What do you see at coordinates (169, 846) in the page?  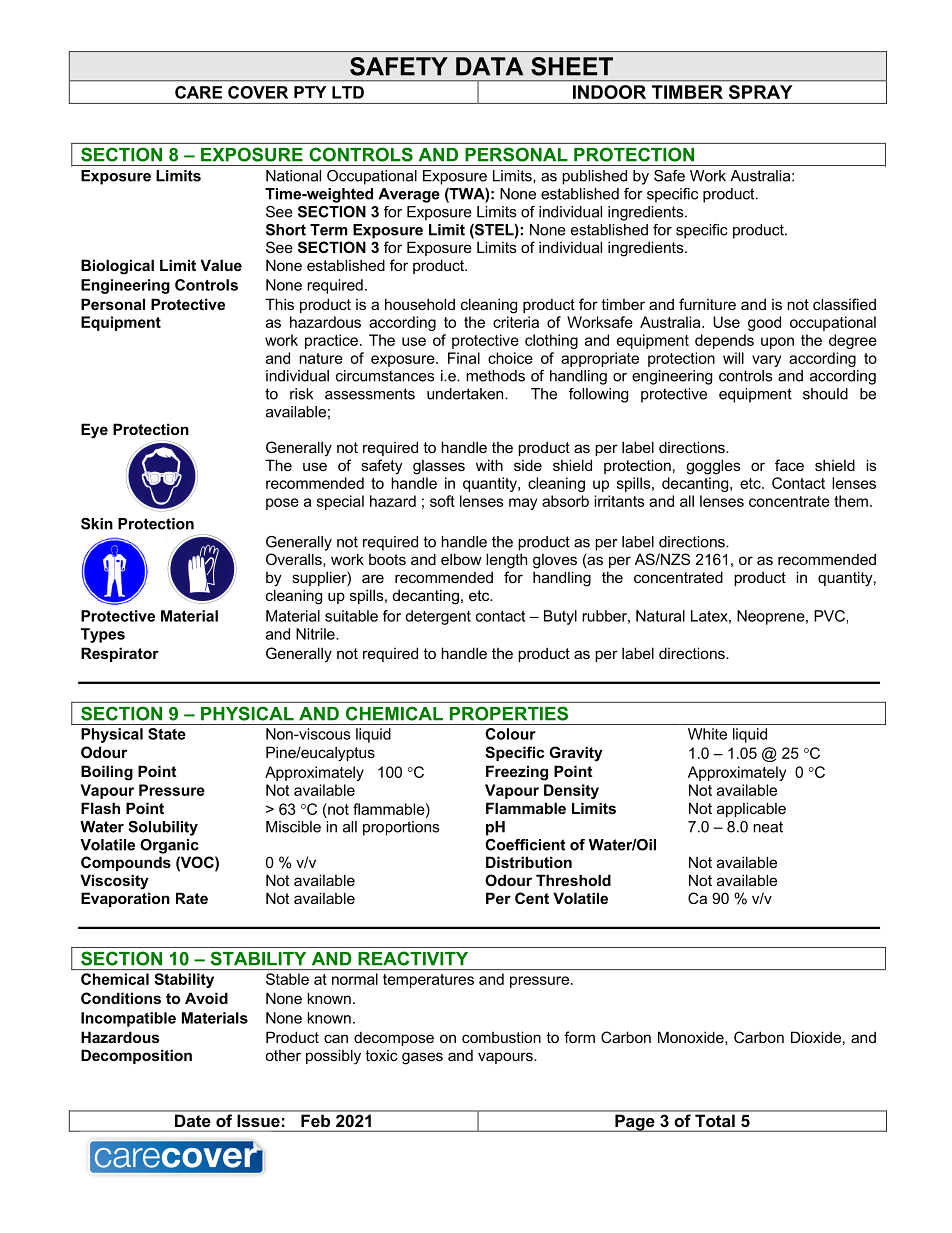 I see `Organic` at bounding box center [169, 846].
